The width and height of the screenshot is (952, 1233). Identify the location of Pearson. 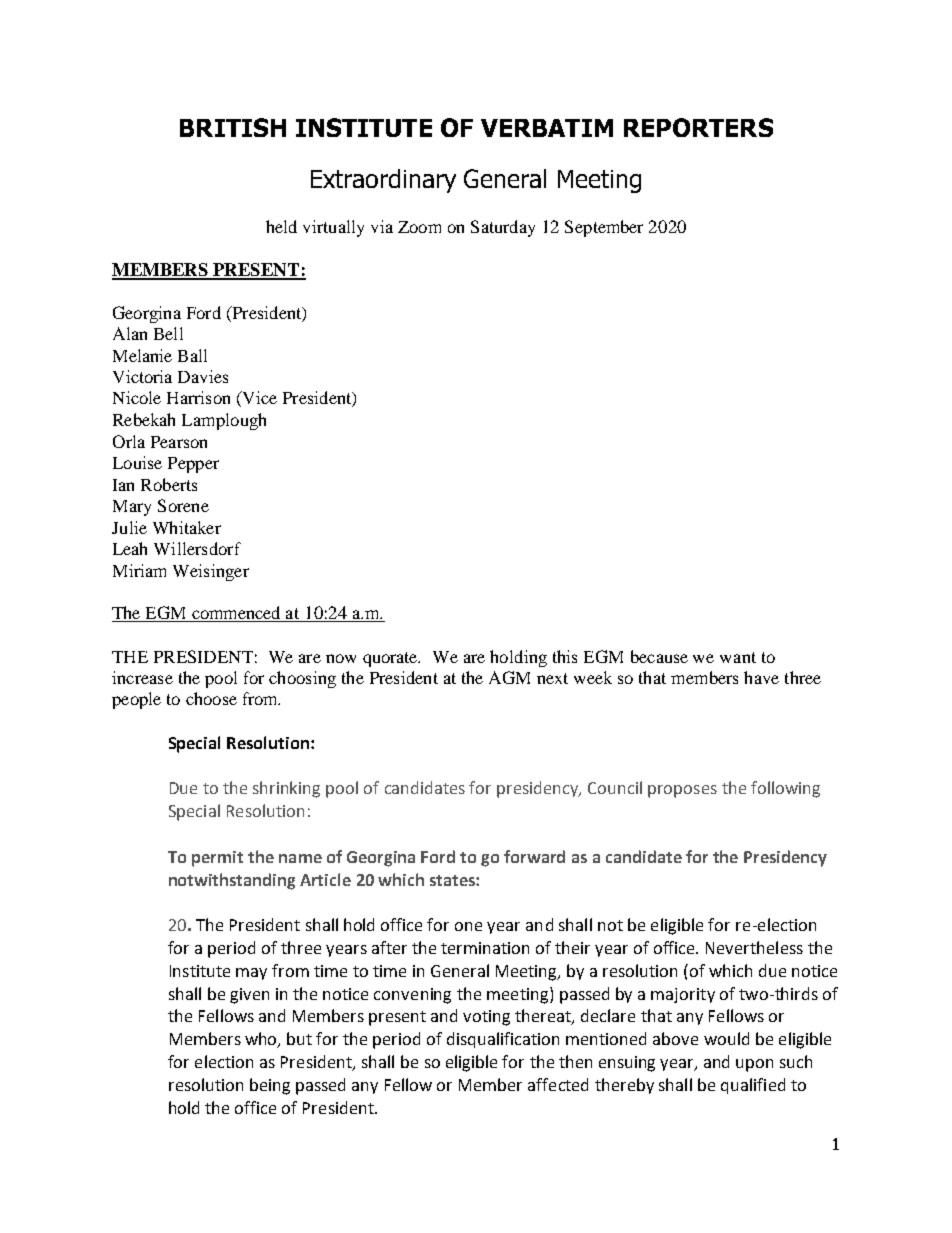
(179, 442).
